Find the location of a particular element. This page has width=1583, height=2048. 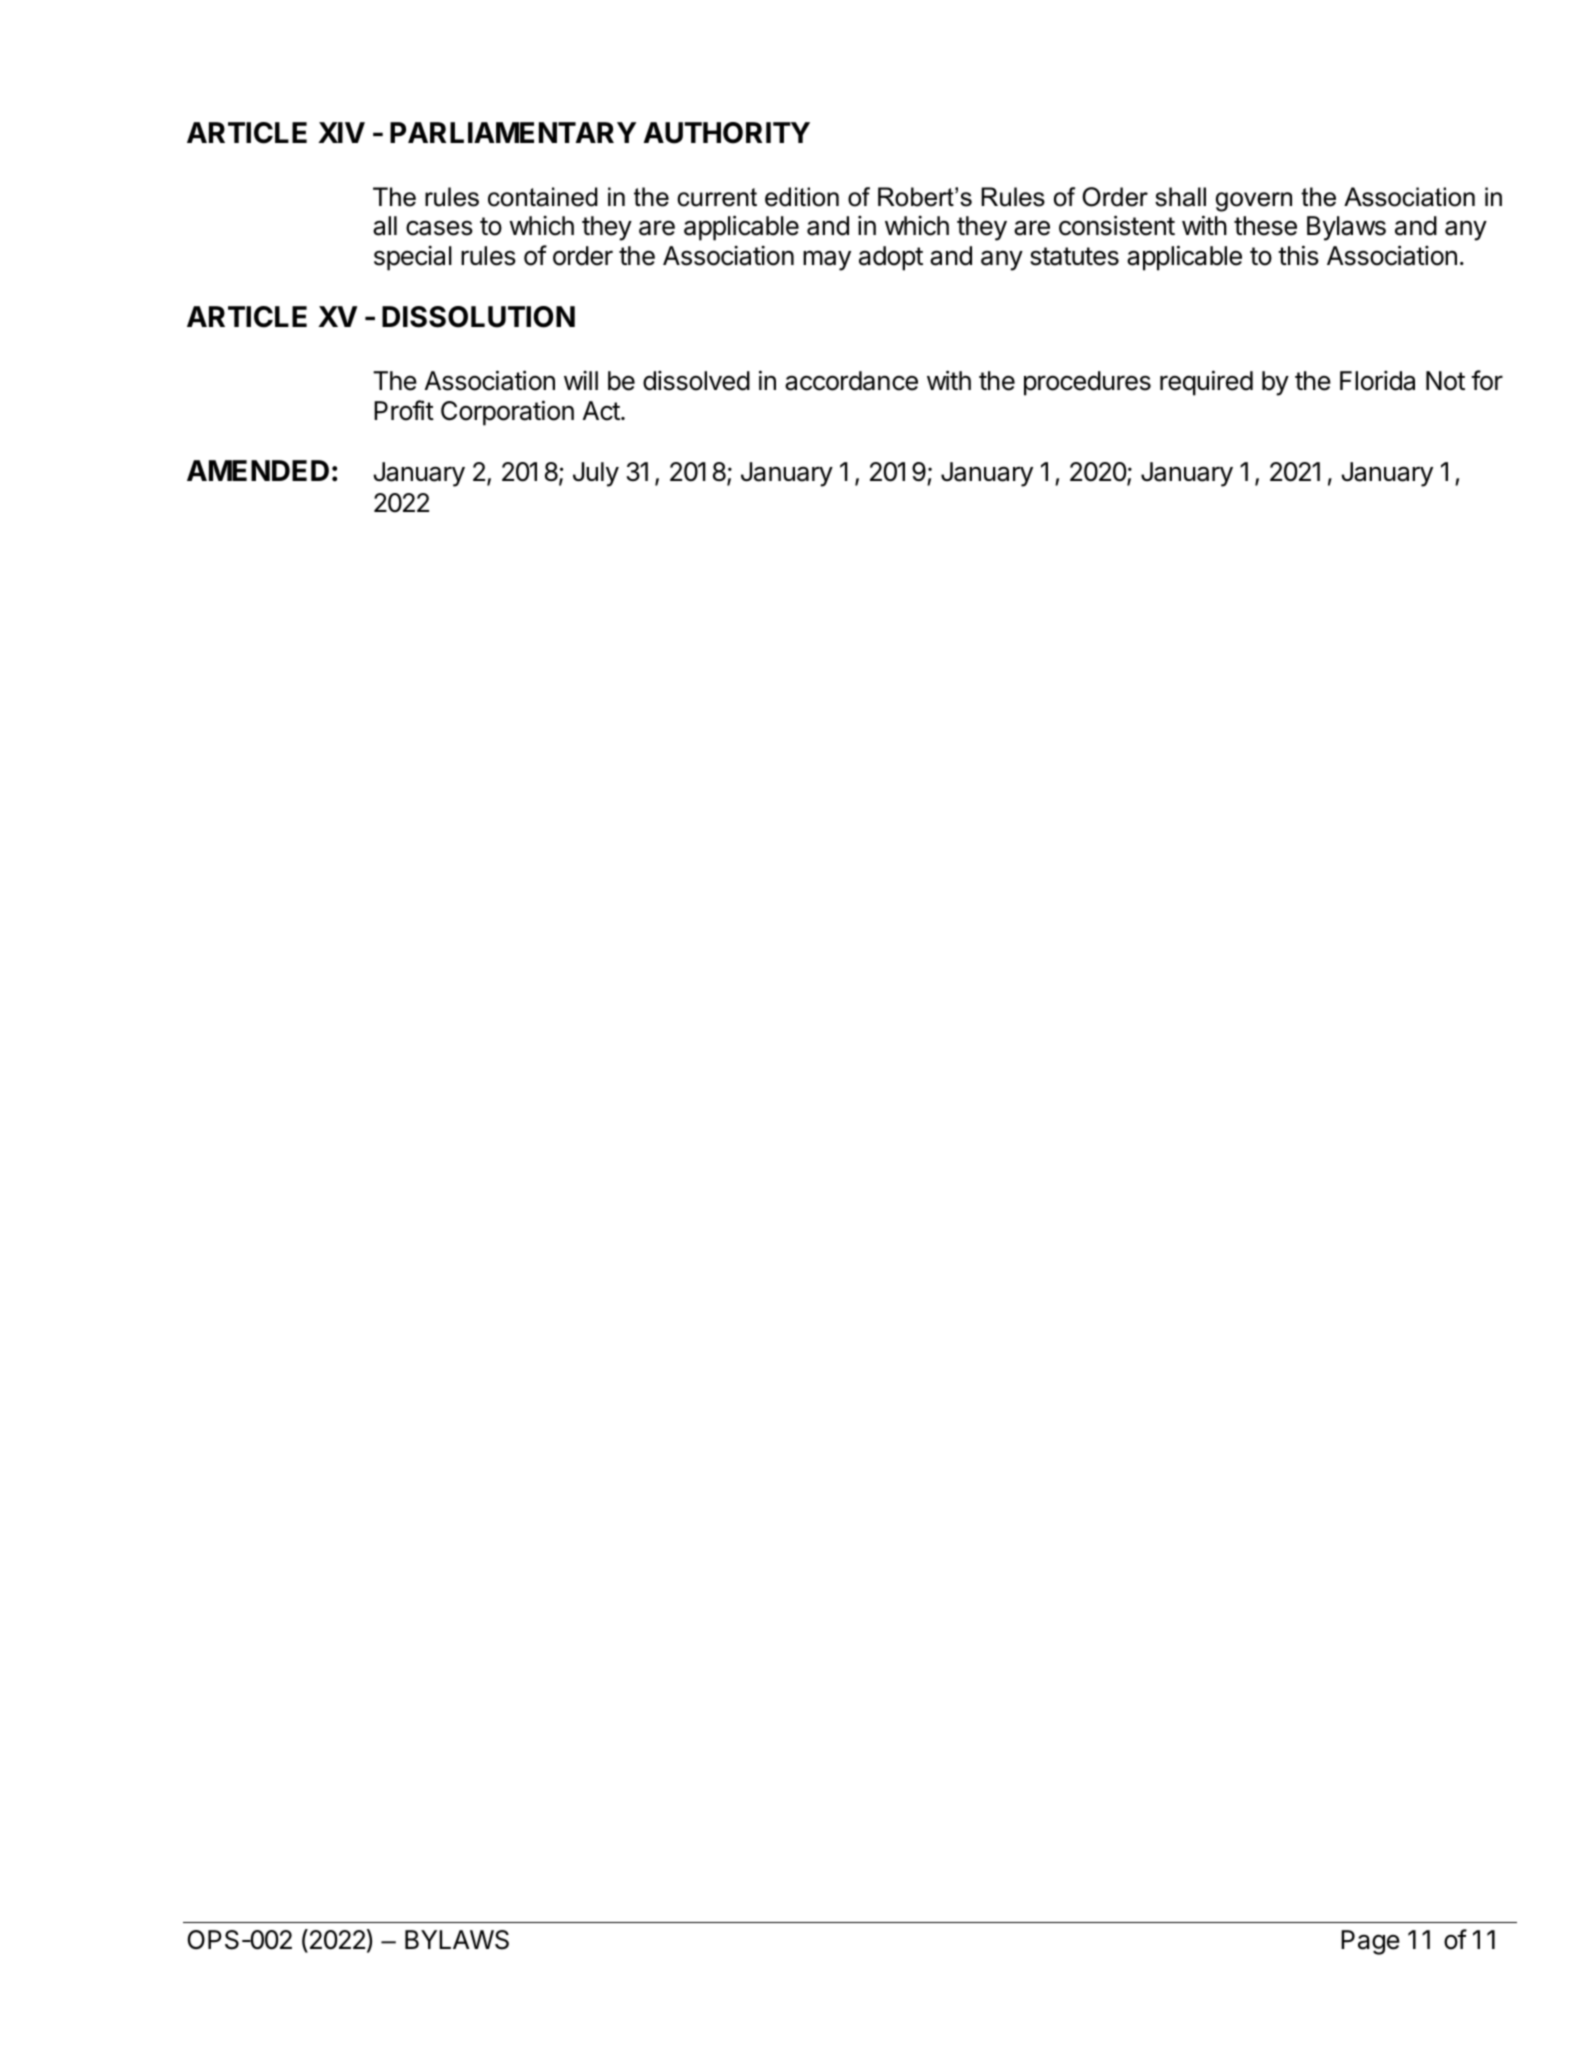

Florida is located at coordinates (1377, 381).
